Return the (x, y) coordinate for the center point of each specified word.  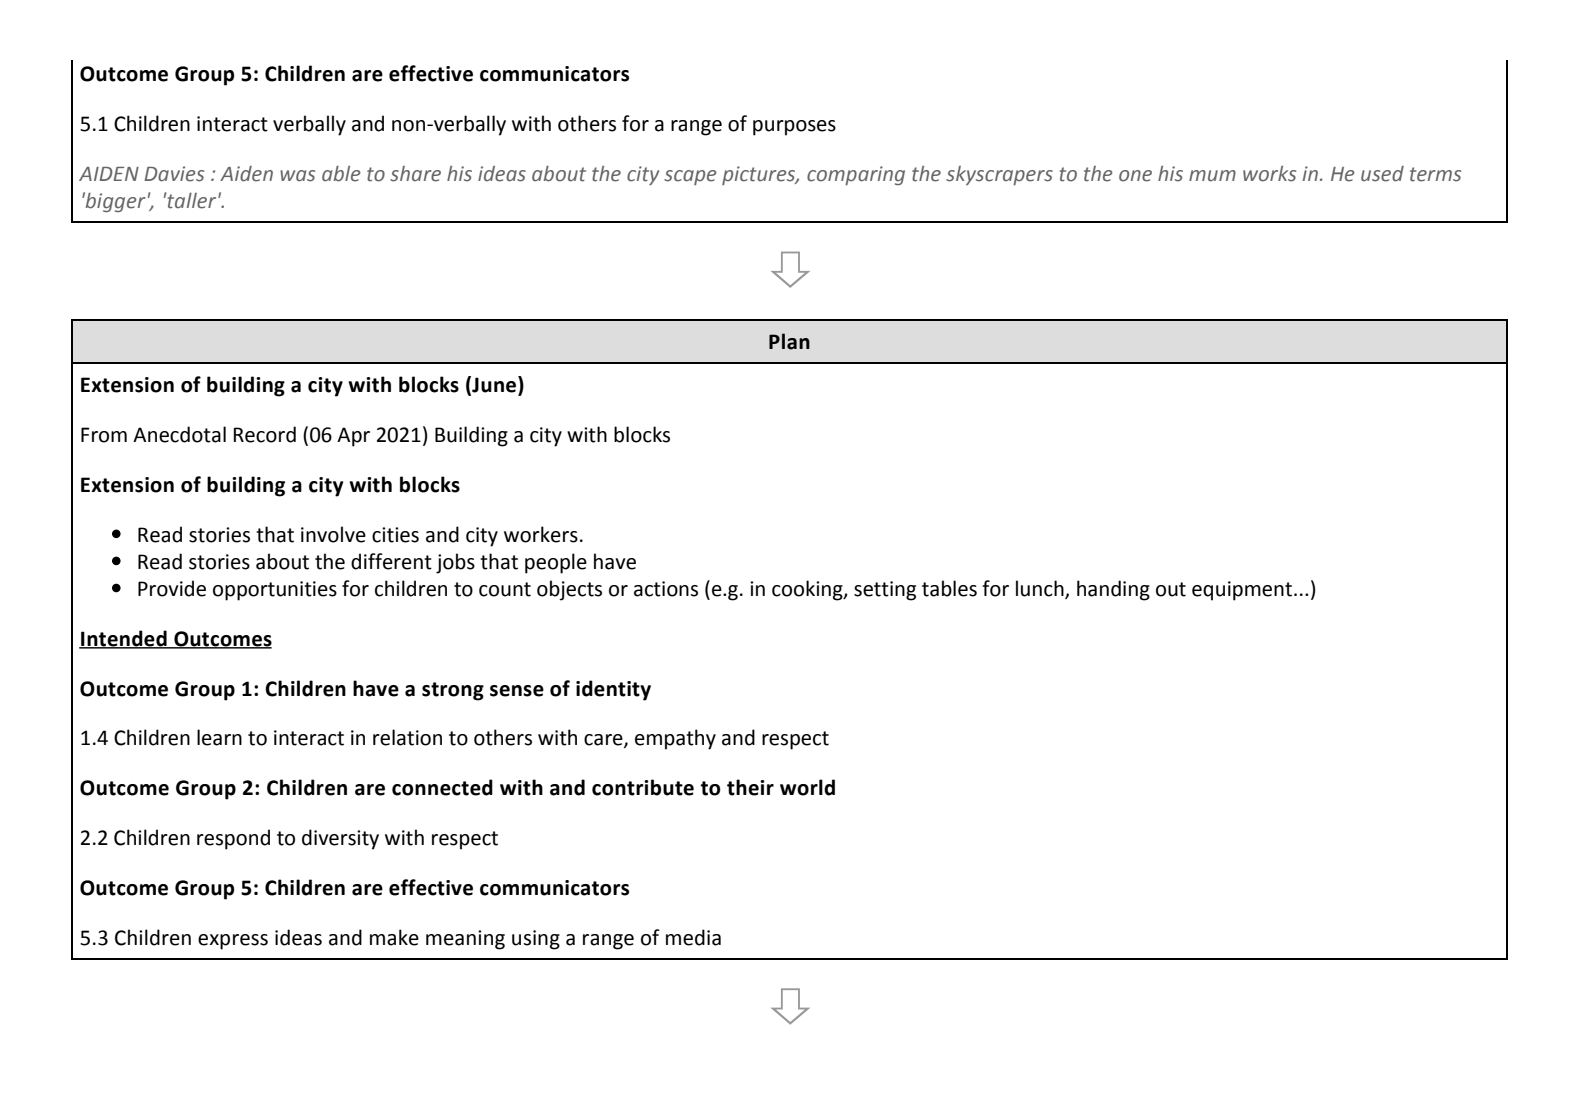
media (693, 937)
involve (333, 534)
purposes (794, 128)
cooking (808, 590)
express (233, 942)
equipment (1243, 591)
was (297, 176)
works (1269, 174)
